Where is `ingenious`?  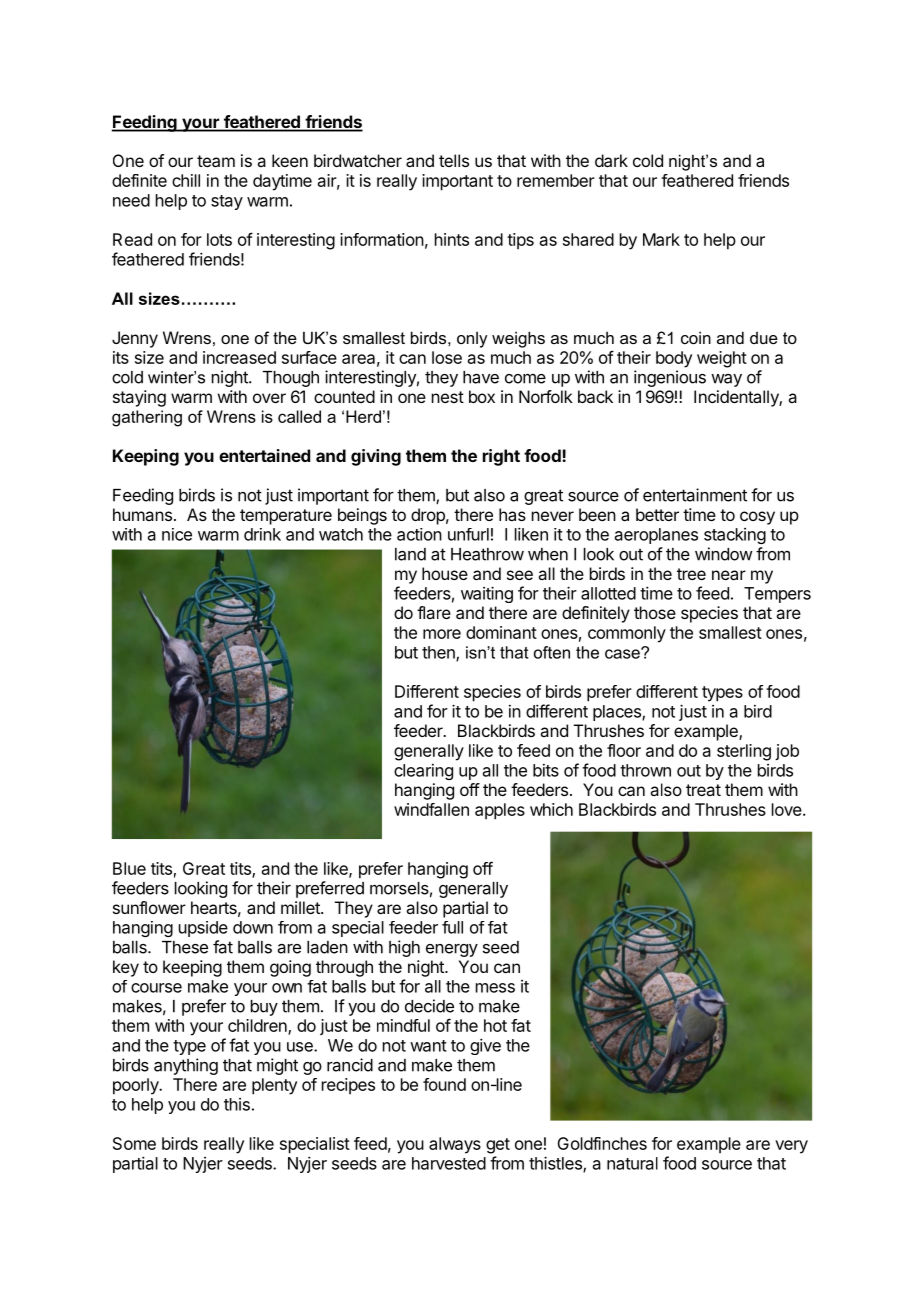 ingenious is located at coordinates (670, 378).
